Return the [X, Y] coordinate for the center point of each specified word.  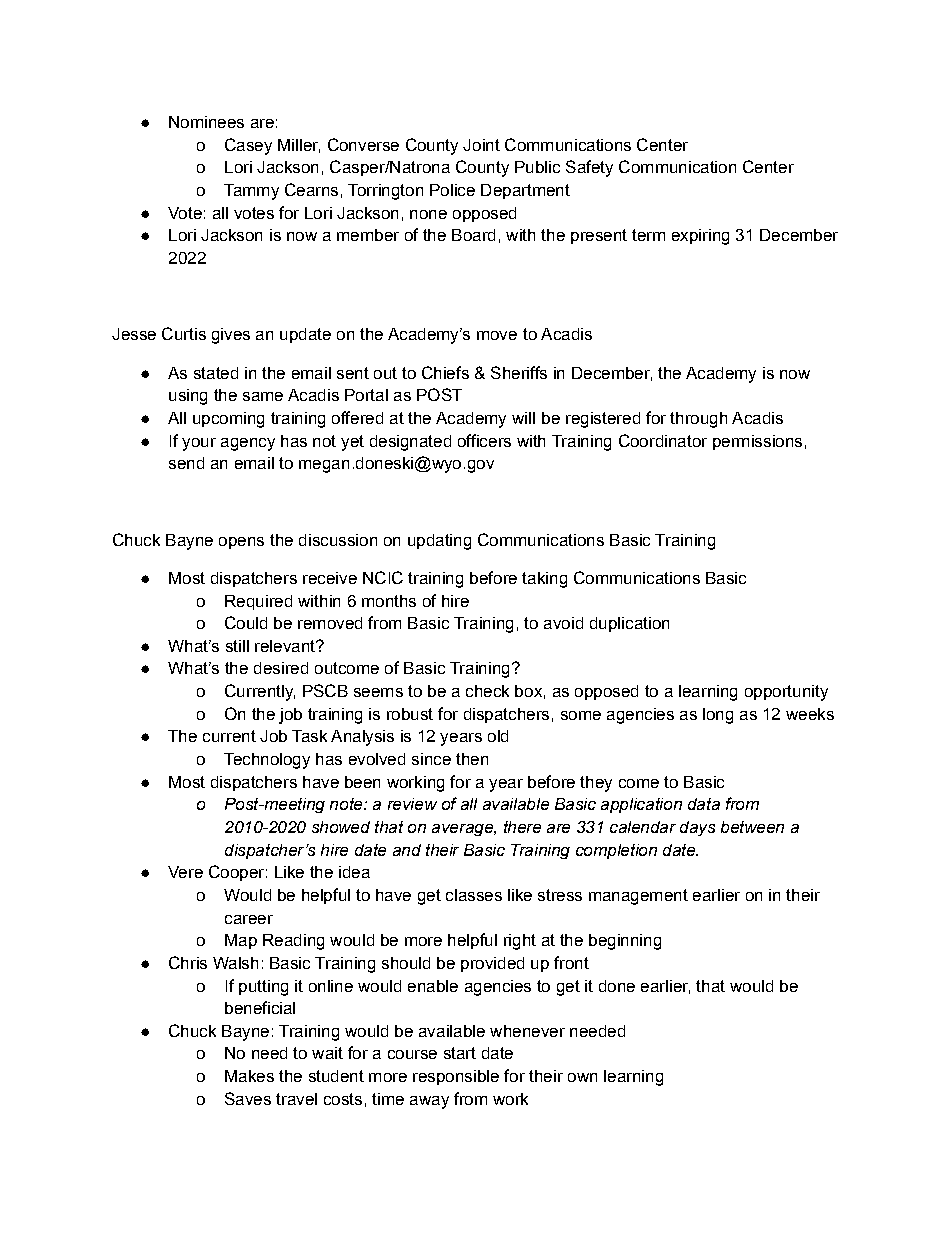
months [389, 601]
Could [246, 622]
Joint [481, 145]
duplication [629, 624]
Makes [249, 1076]
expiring [700, 237]
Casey [248, 146]
